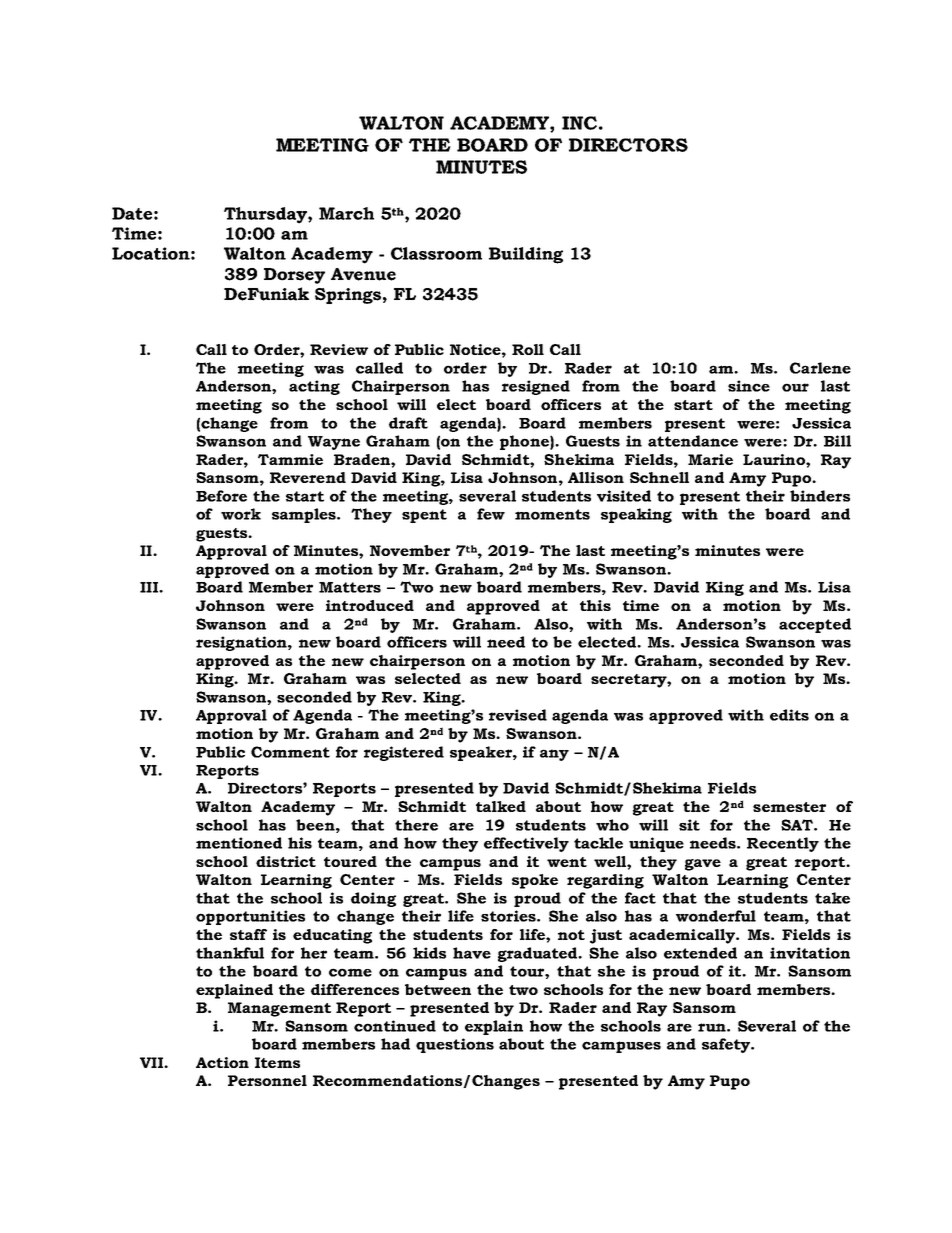 This screenshot has height=1233, width=952. What do you see at coordinates (222, 1062) in the screenshot?
I see `Action` at bounding box center [222, 1062].
